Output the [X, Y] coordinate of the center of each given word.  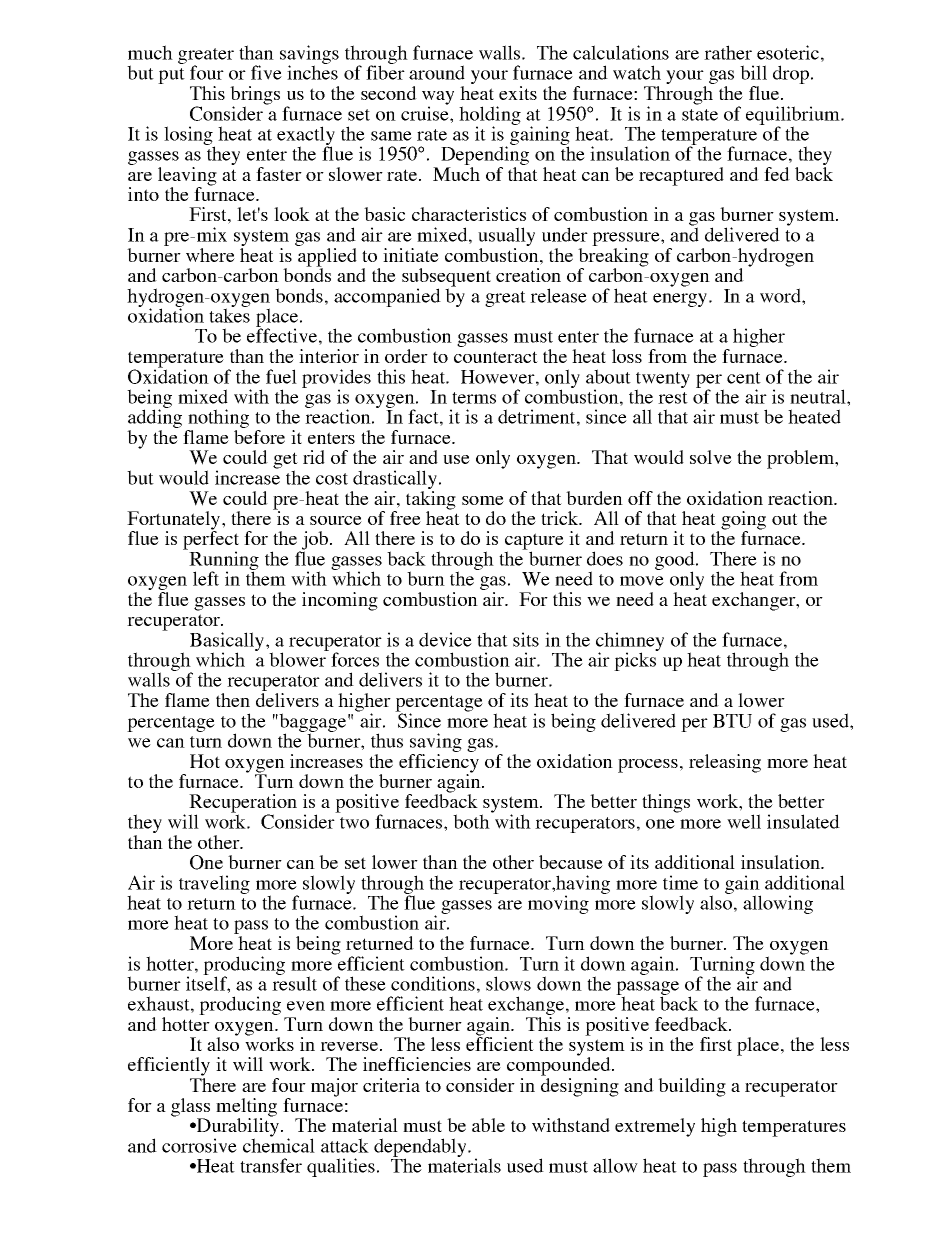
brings [255, 96]
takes [229, 314]
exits [518, 93]
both [472, 820]
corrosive [199, 1145]
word [781, 295]
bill [753, 72]
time [680, 882]
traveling [214, 884]
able [488, 1125]
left [206, 578]
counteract [496, 357]
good [676, 561]
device [445, 639]
